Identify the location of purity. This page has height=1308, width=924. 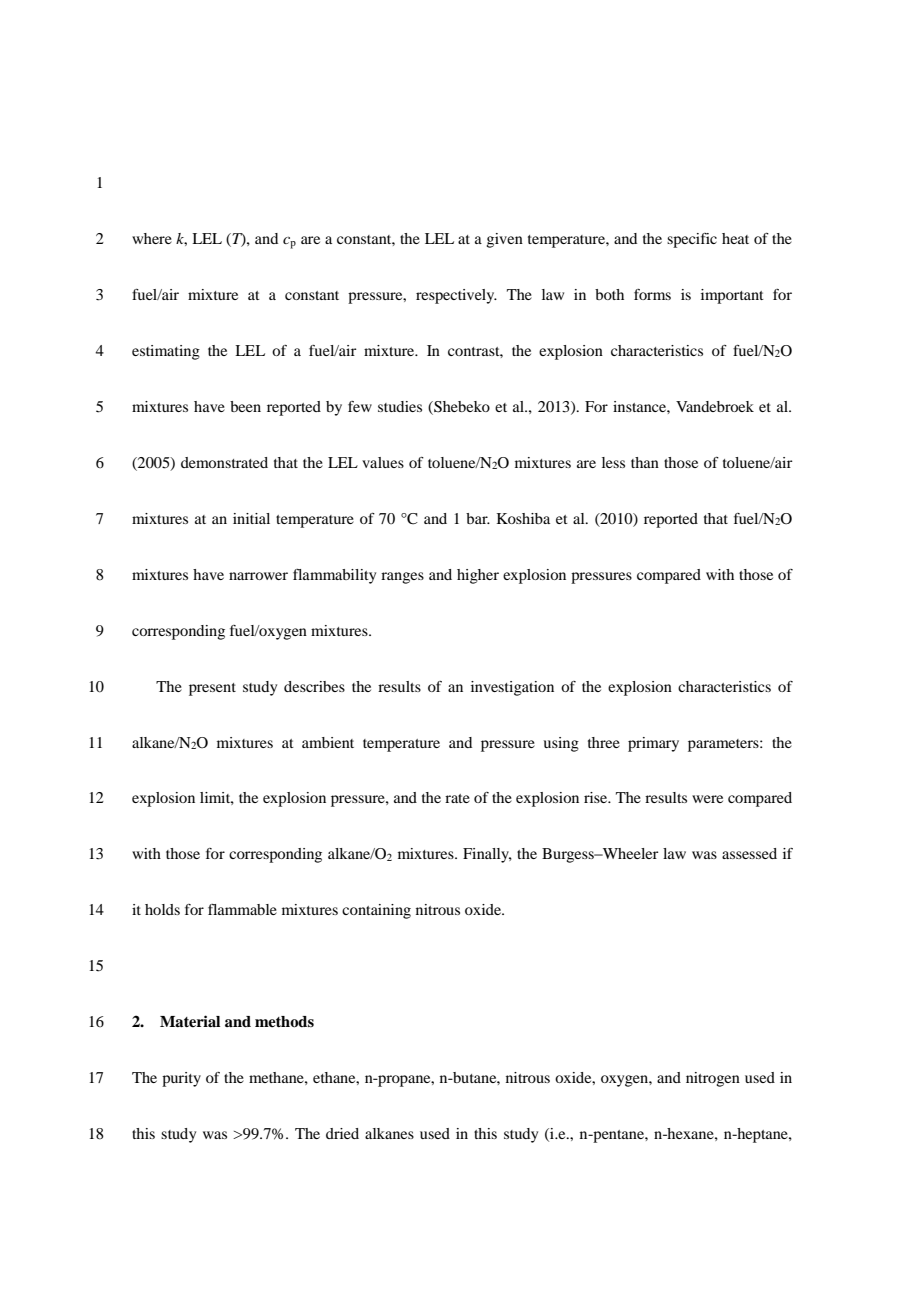
(181, 1079).
